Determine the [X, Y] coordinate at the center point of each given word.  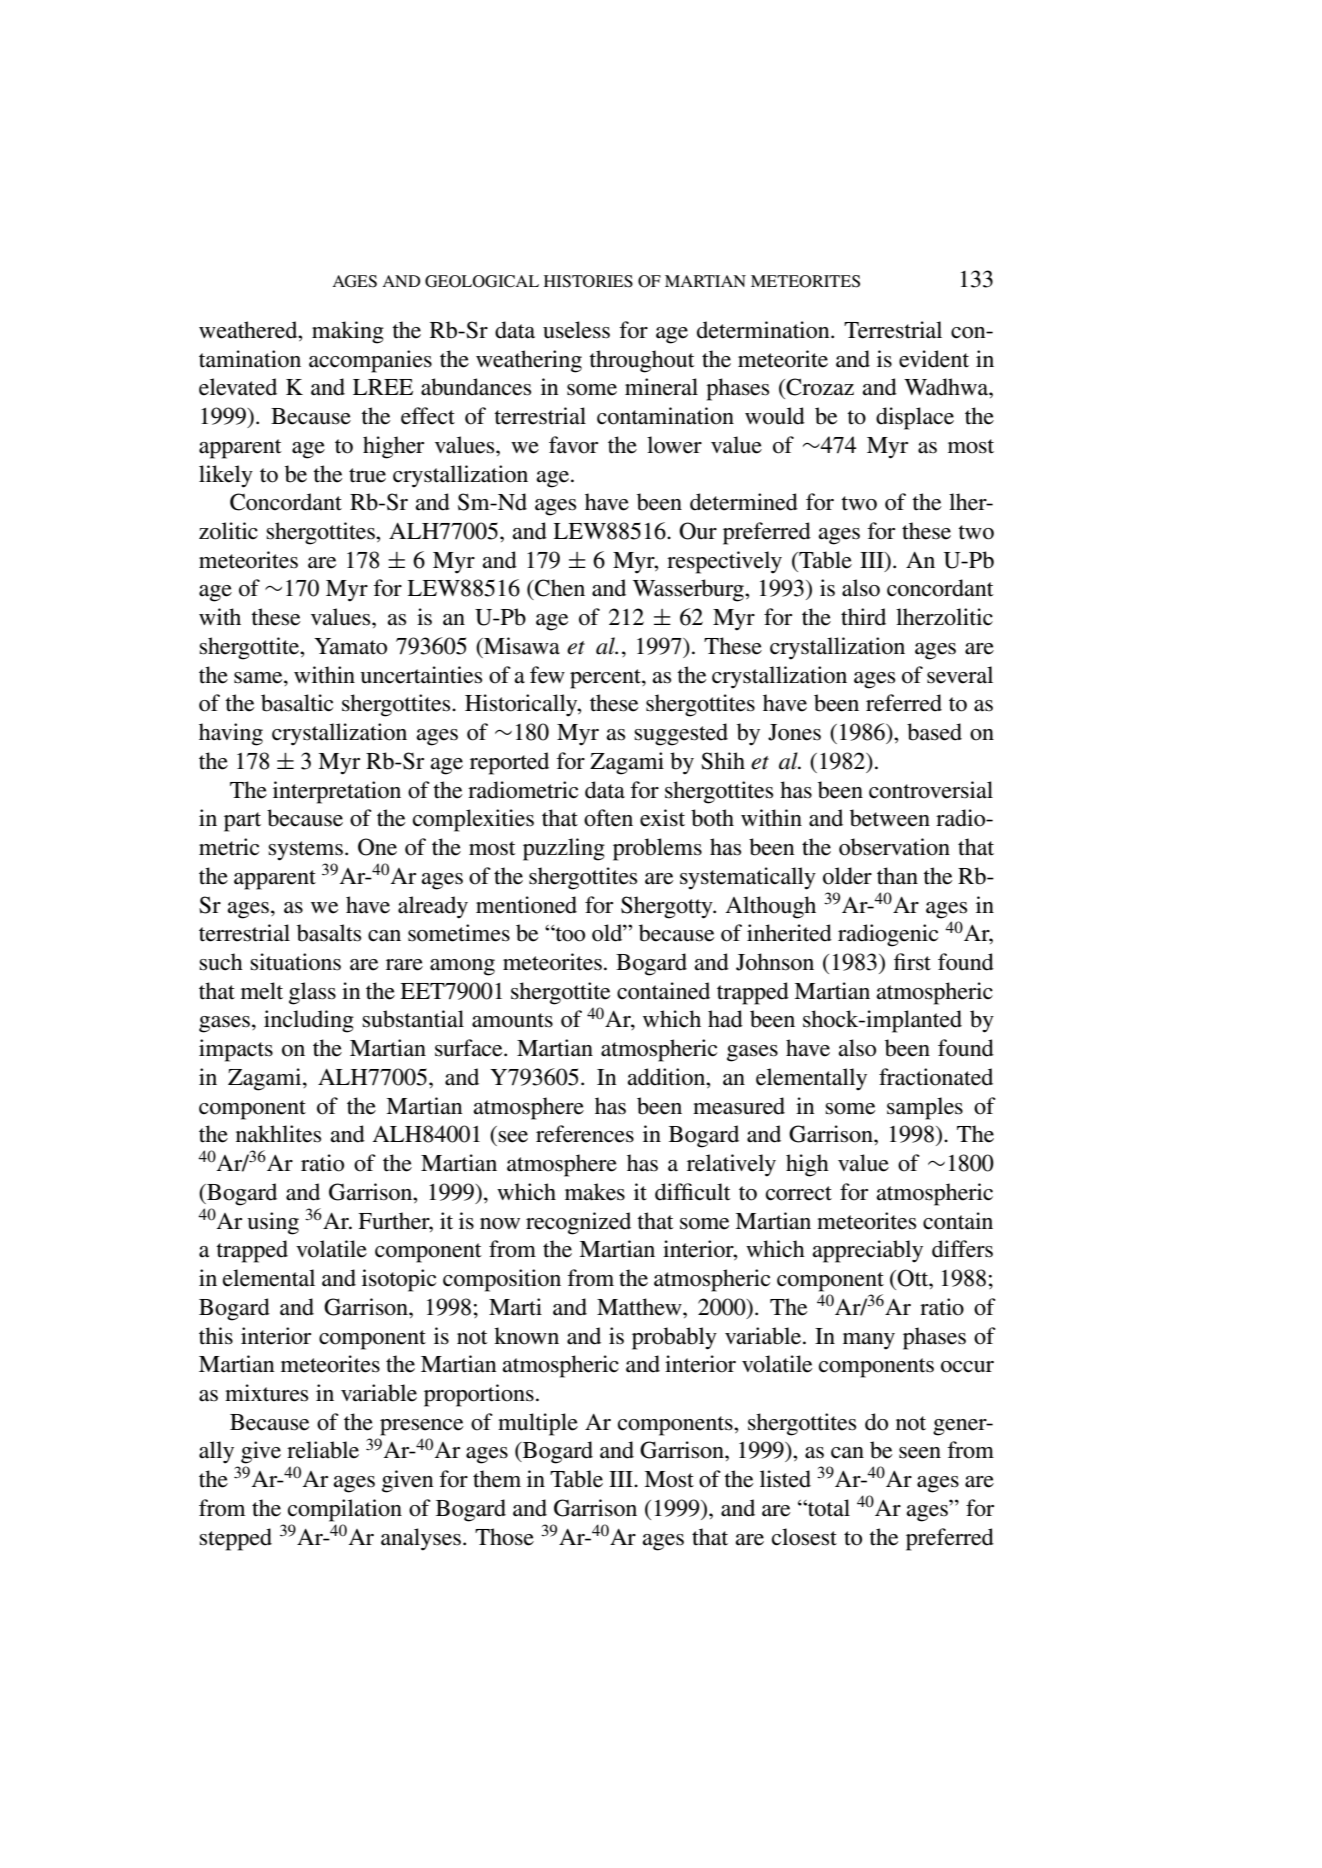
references [585, 1134]
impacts [236, 1050]
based [934, 732]
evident [934, 359]
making [348, 332]
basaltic [297, 703]
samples [925, 1108]
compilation [345, 1510]
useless [576, 330]
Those [504, 1537]
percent [606, 679]
